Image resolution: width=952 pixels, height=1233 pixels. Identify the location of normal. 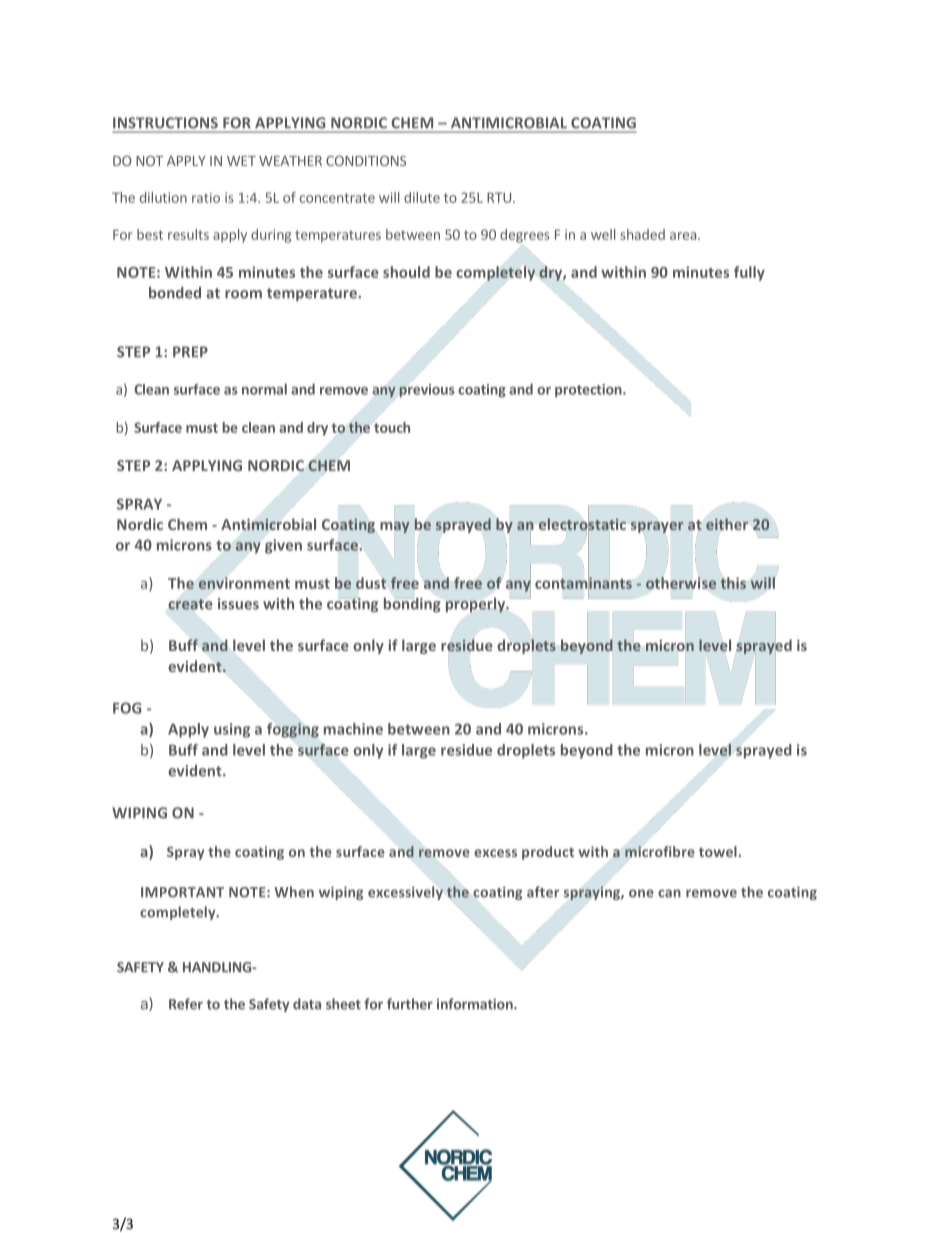
(264, 389).
